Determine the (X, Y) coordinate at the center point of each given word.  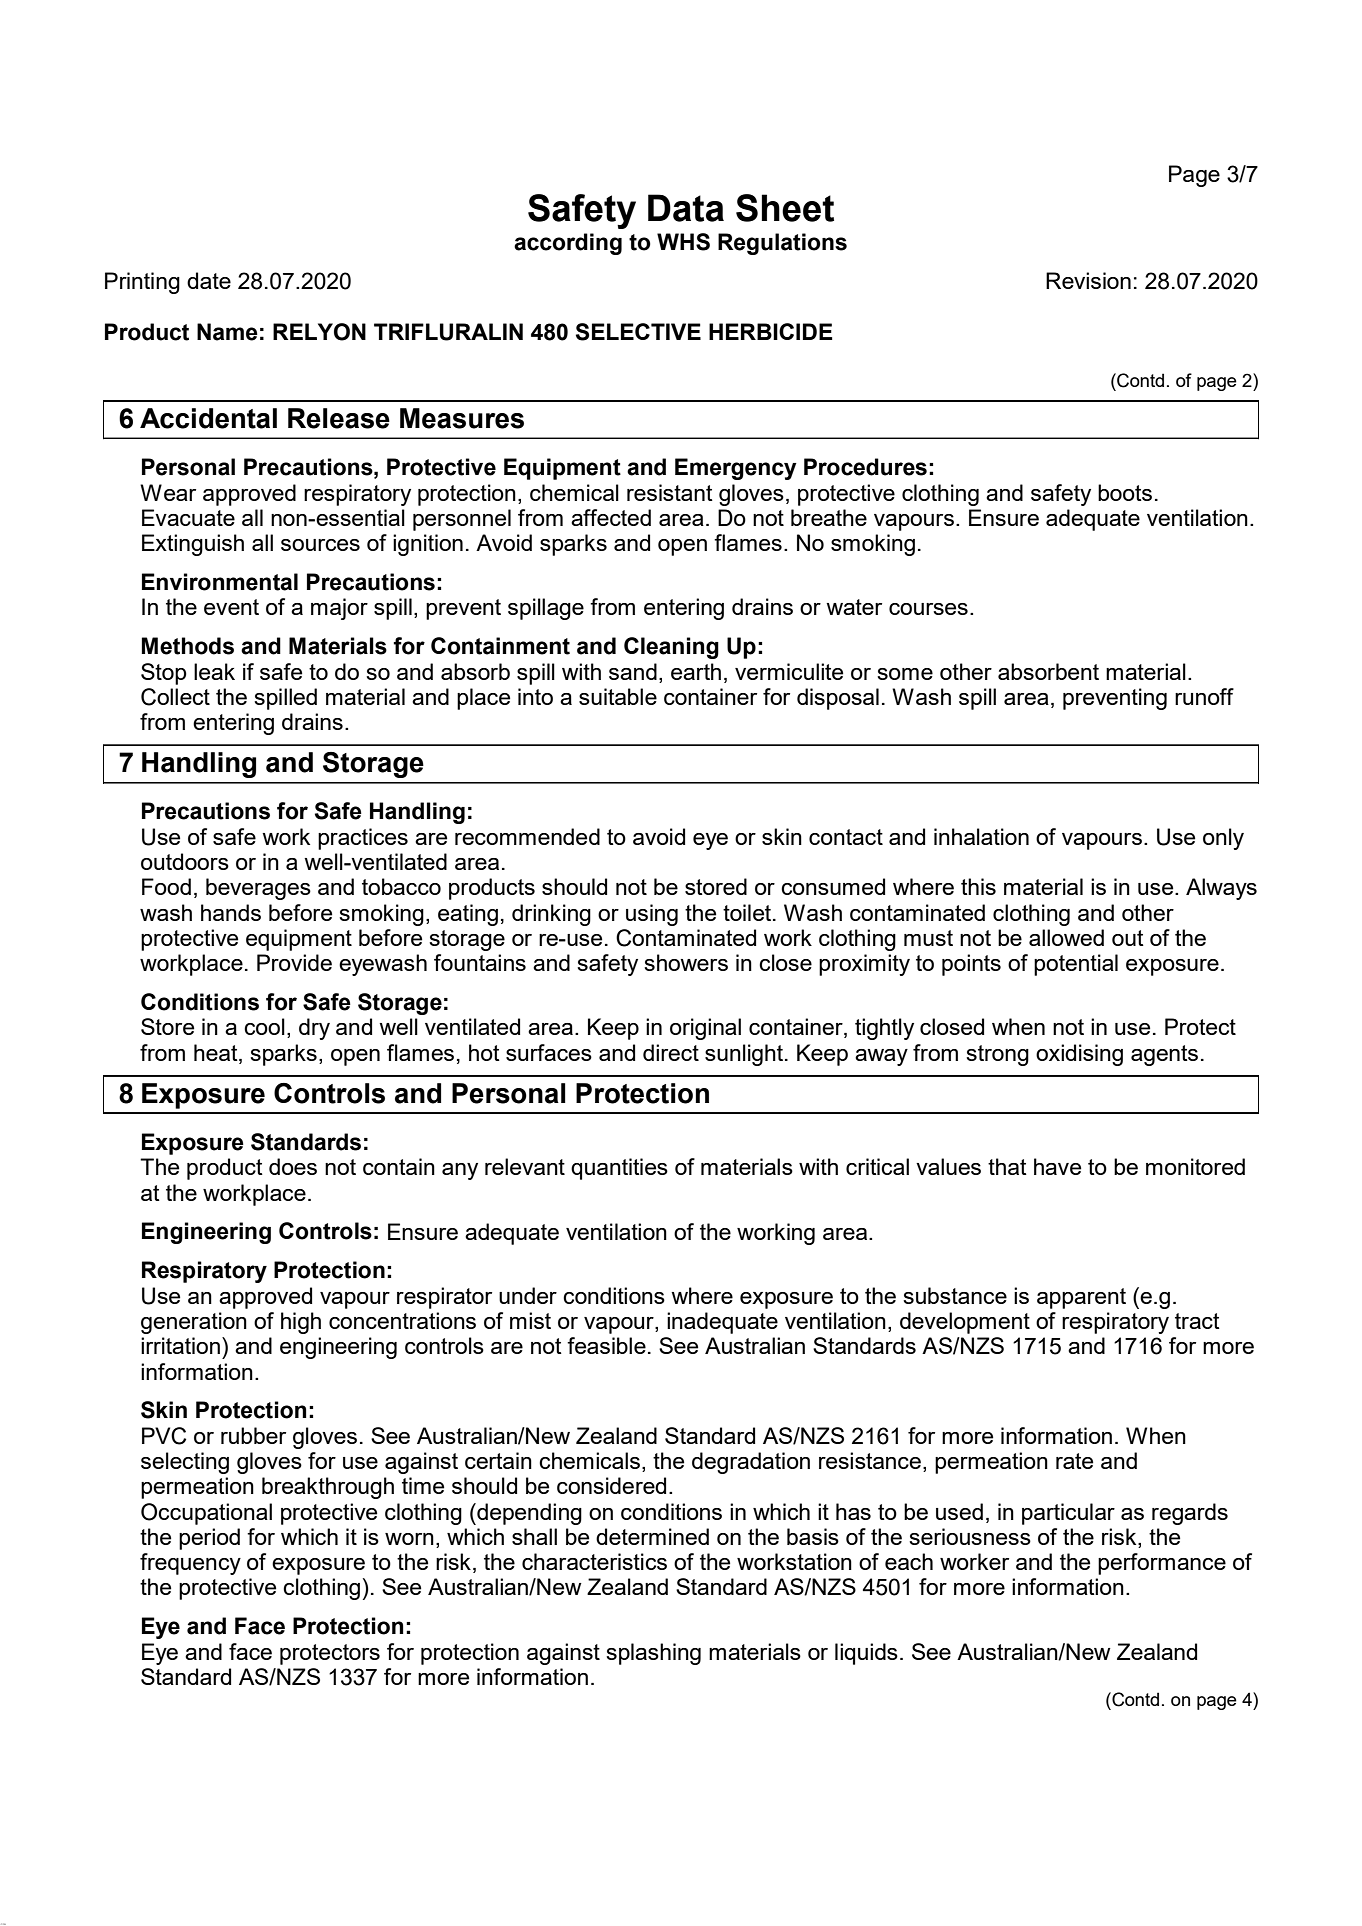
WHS (683, 242)
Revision (1088, 280)
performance (1162, 1564)
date (209, 280)
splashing (653, 1654)
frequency (190, 1564)
